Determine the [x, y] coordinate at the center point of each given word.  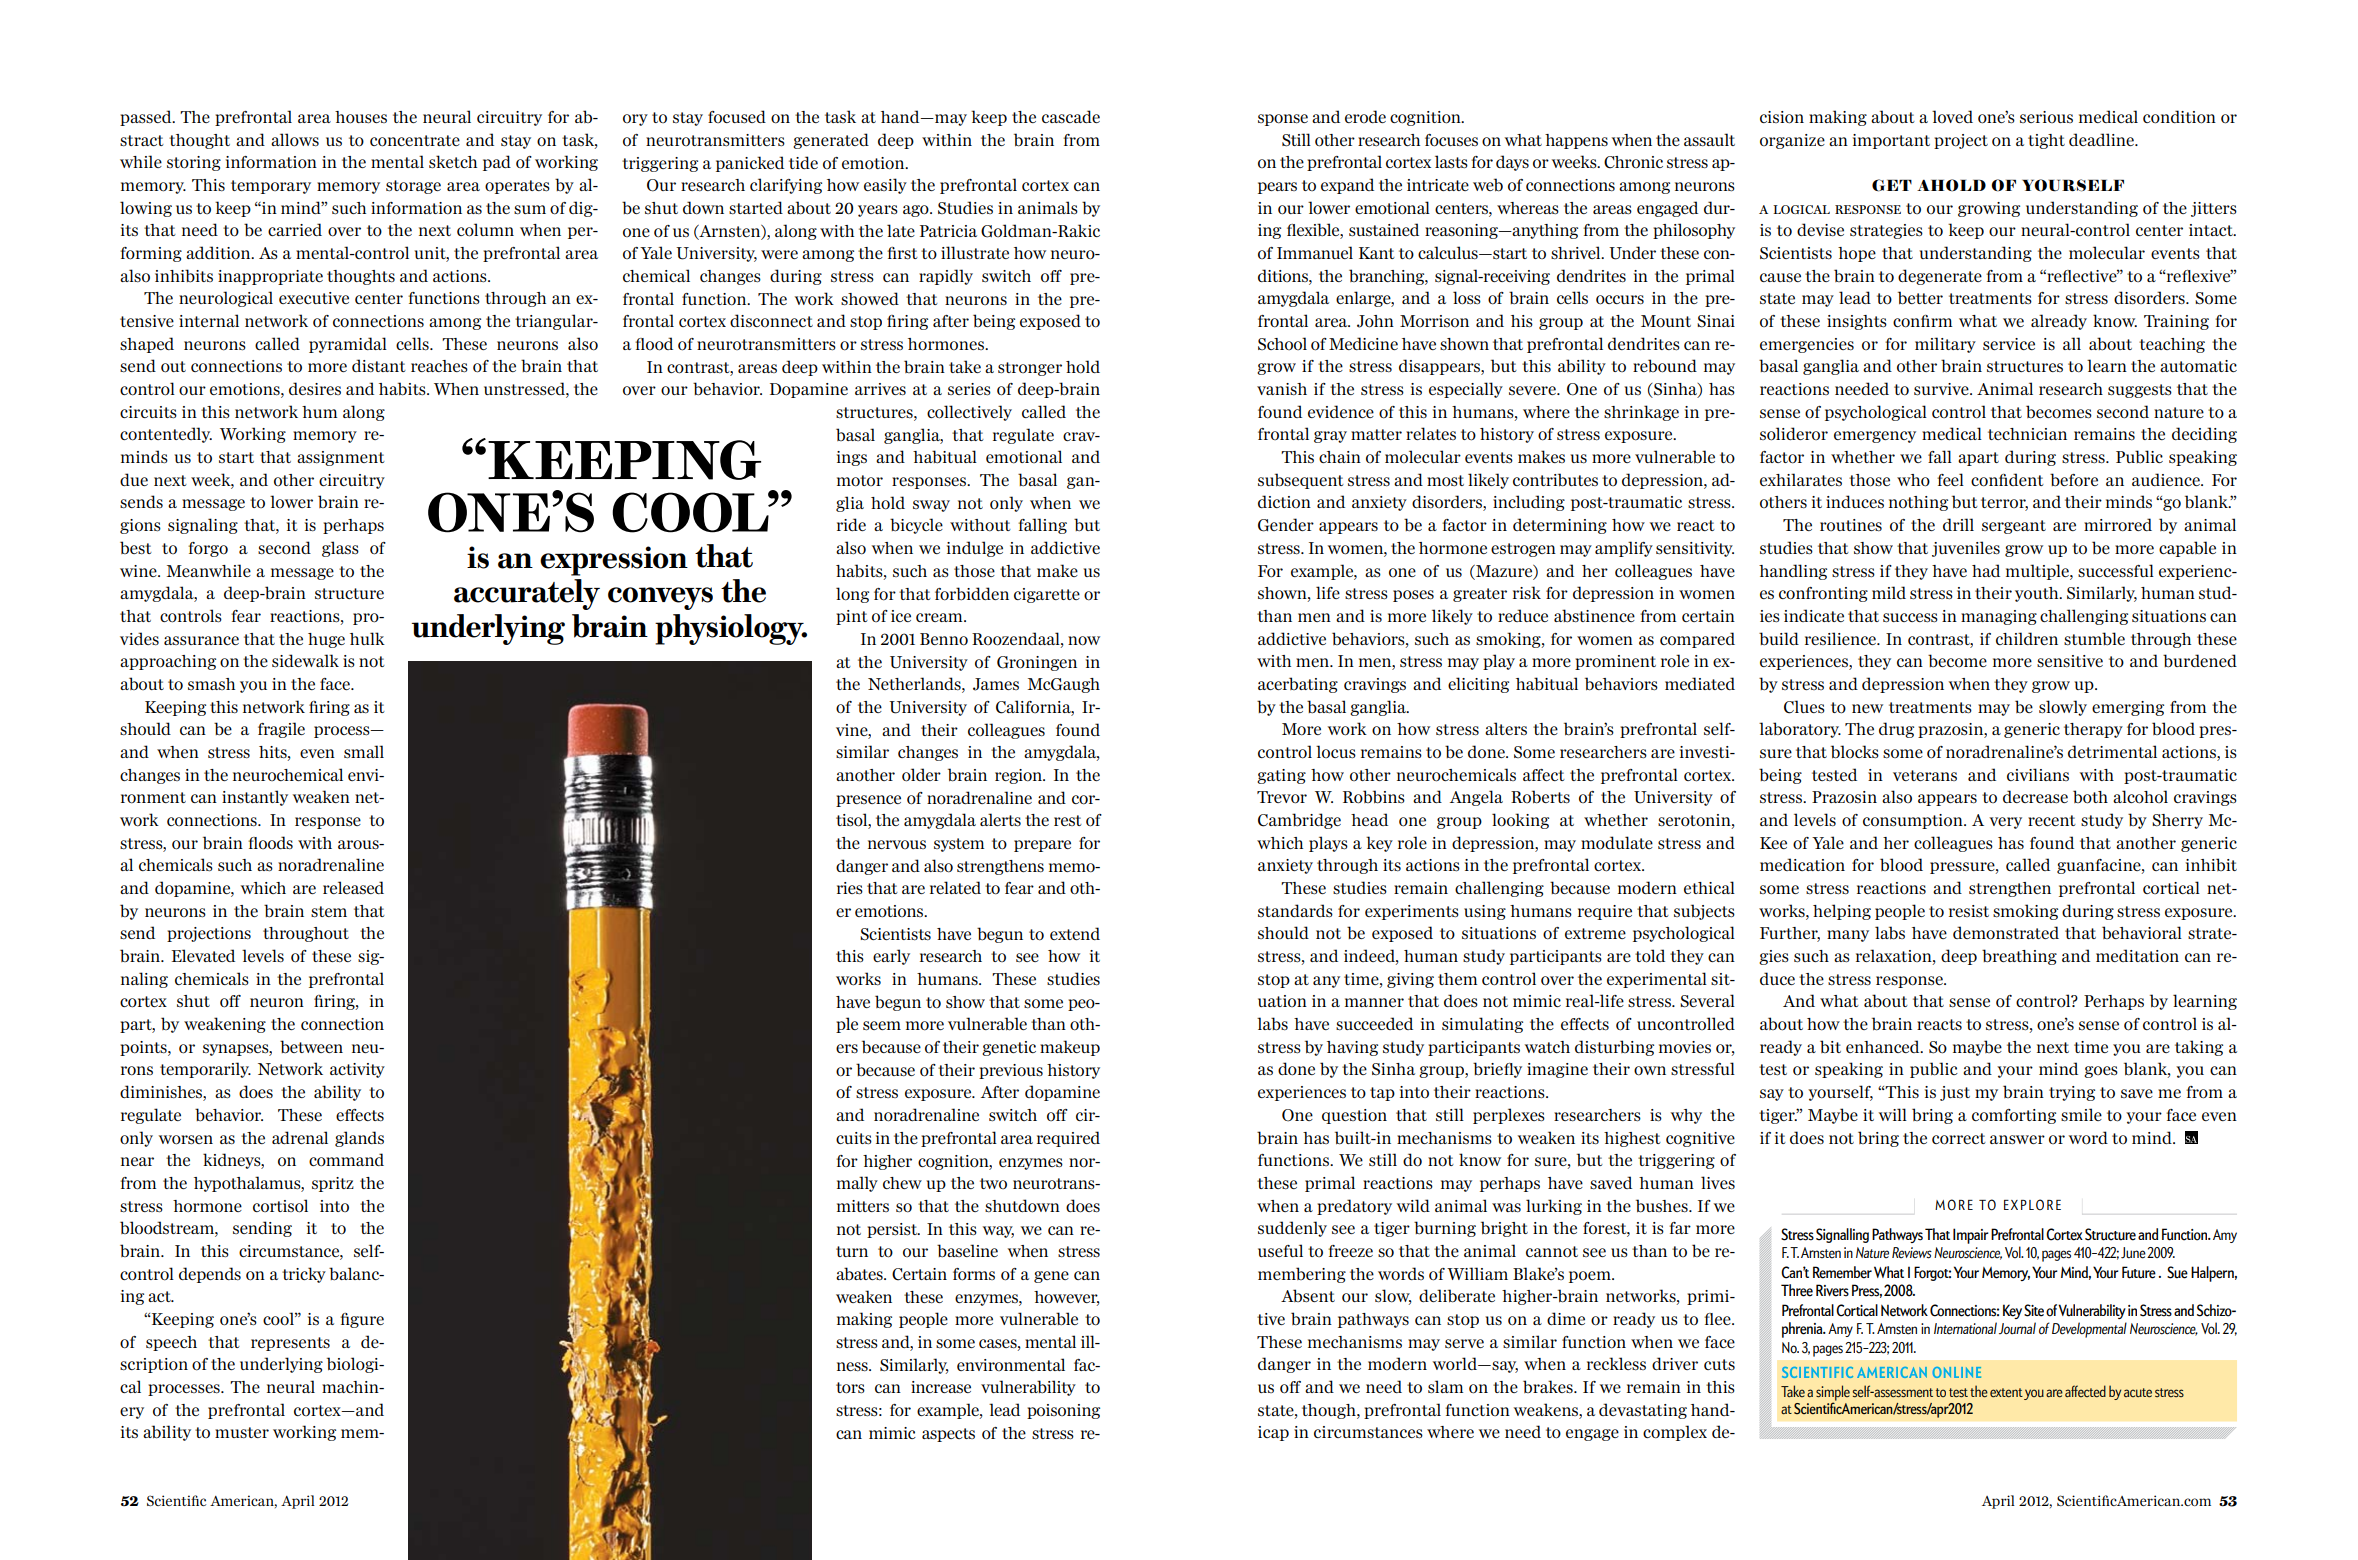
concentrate [415, 141]
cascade [1071, 117]
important [1891, 141]
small [364, 752]
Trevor [1282, 797]
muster [242, 1433]
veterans [1925, 775]
